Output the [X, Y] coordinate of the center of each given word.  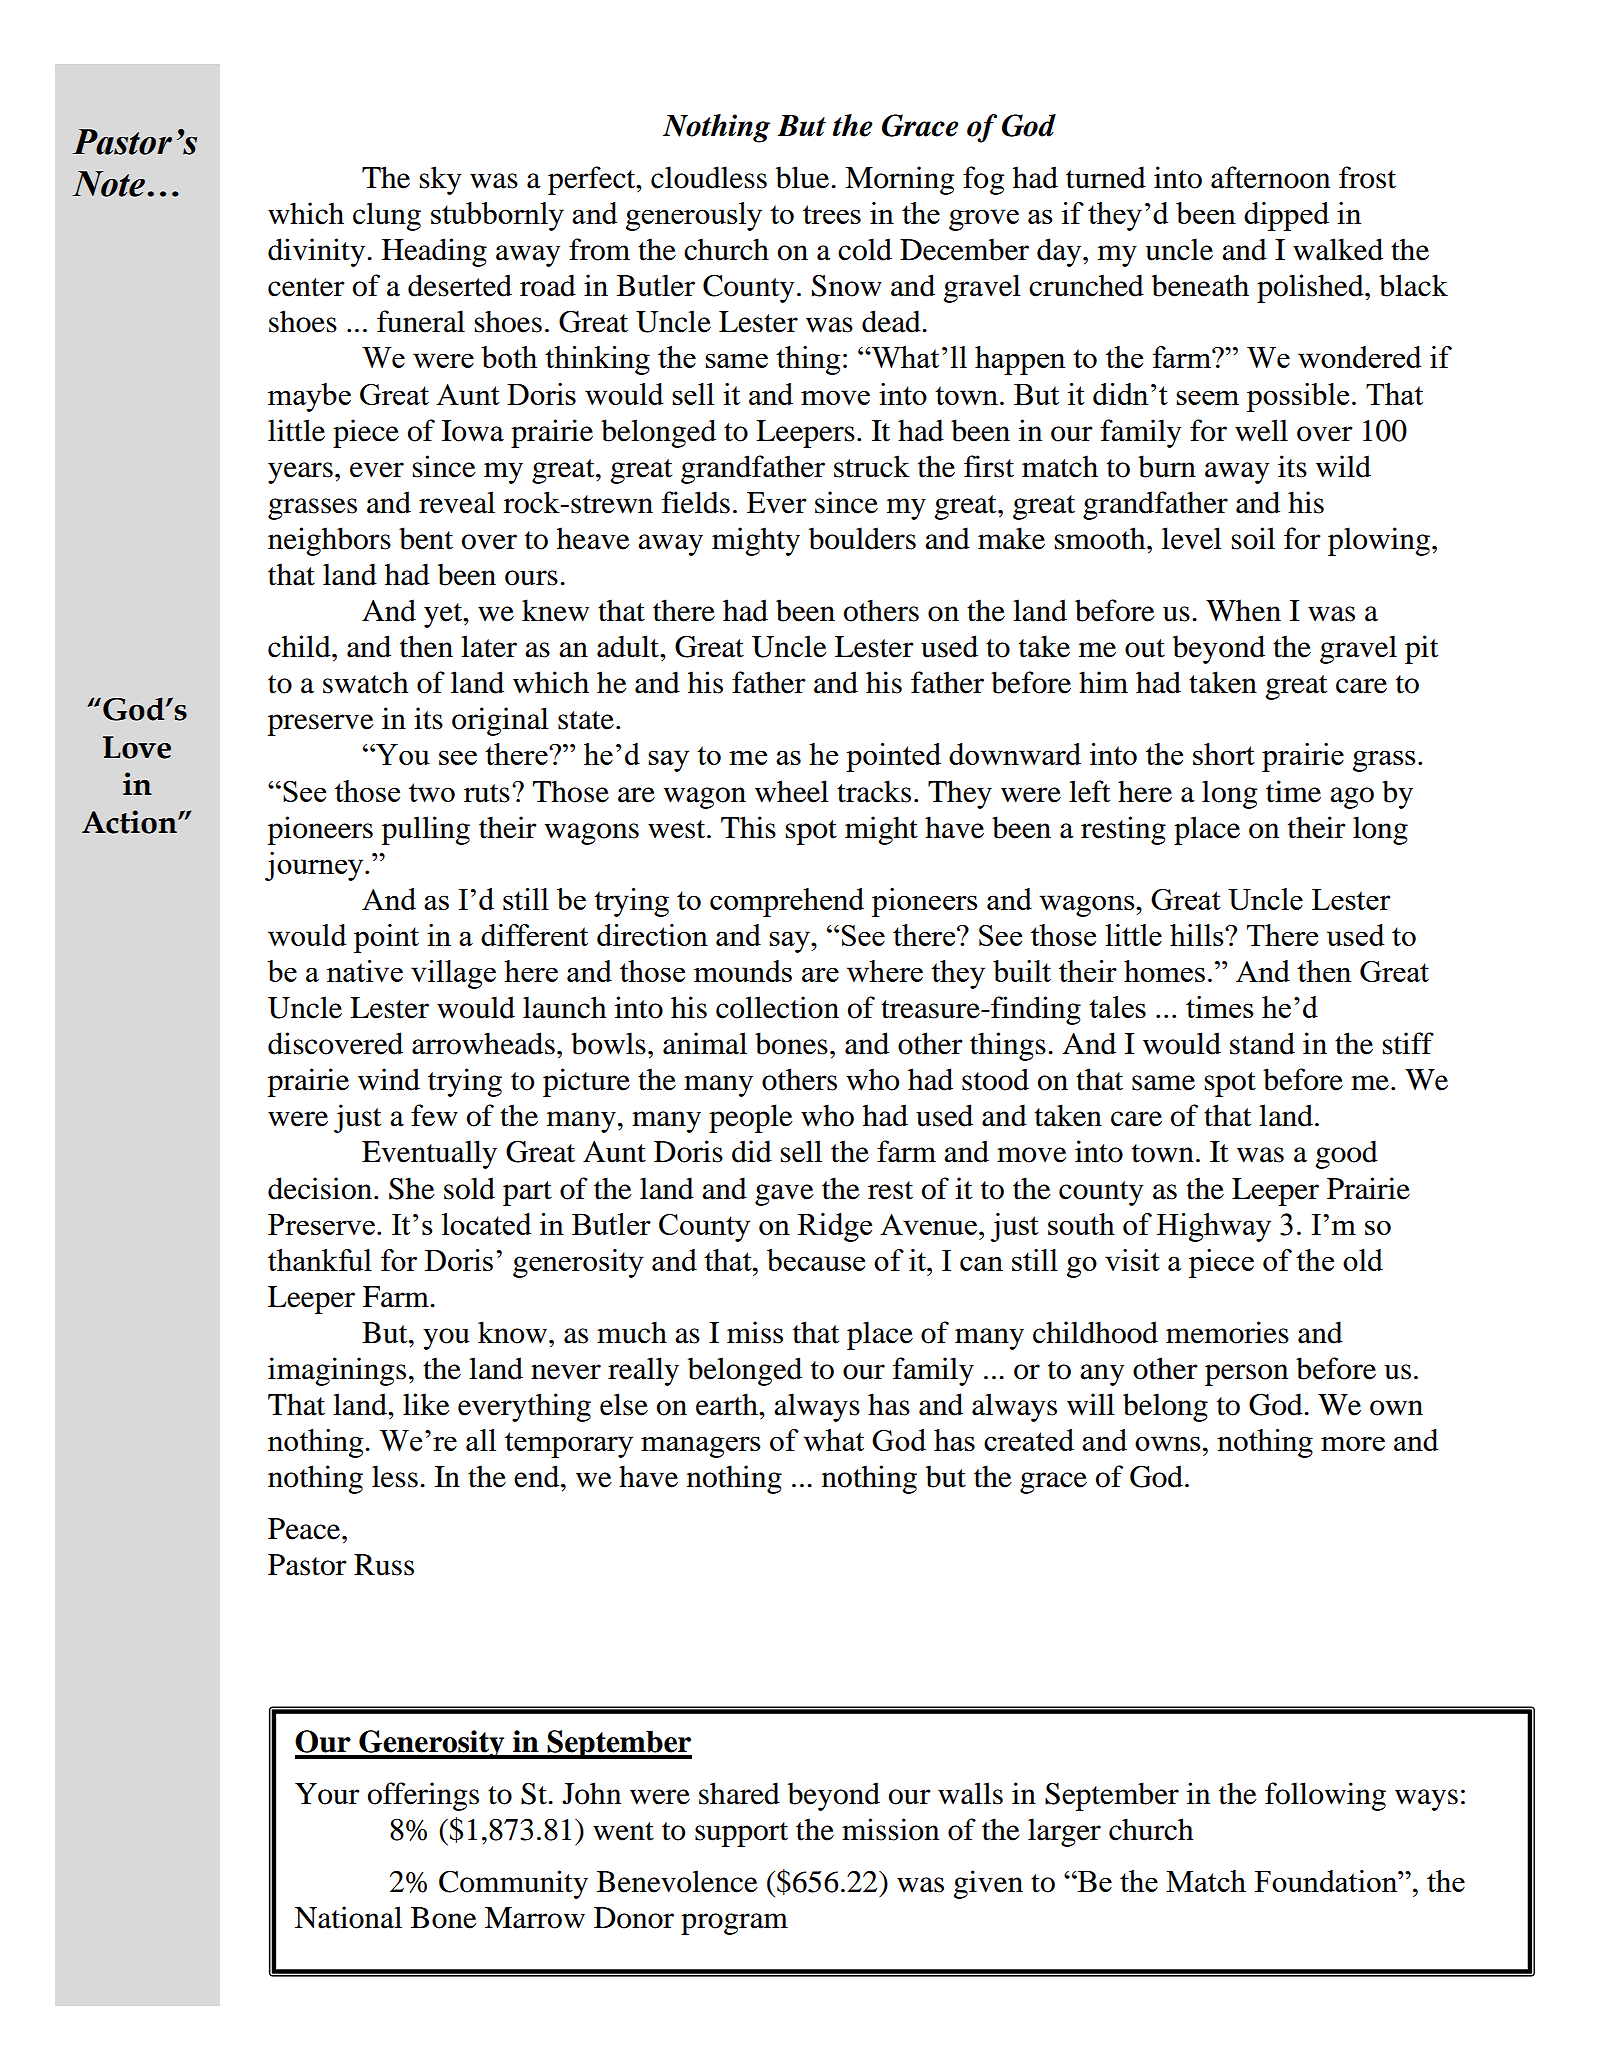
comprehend [787, 902]
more [1353, 1443]
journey [315, 866]
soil [1253, 538]
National [348, 1917]
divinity [316, 252]
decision [320, 1188]
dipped [1286, 216]
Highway [1214, 1227]
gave [784, 1195]
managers [700, 1447]
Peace [305, 1529]
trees [832, 214]
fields [696, 502]
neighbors [329, 541]
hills [1198, 935]
